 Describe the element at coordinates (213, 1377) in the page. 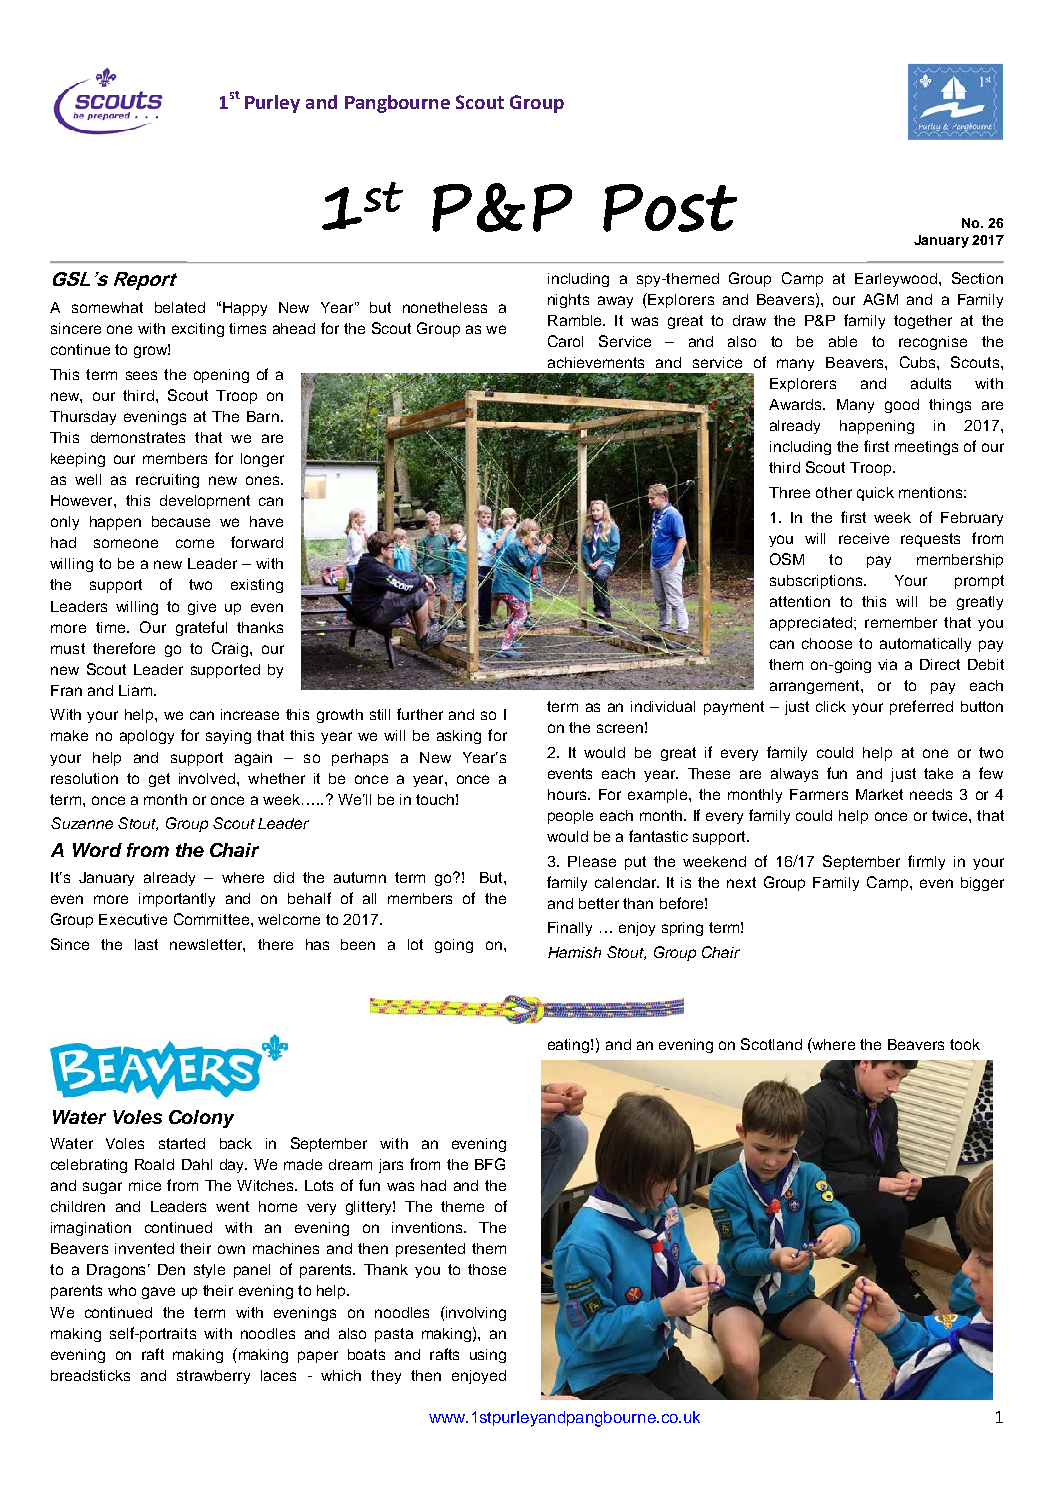

I see `strawberry` at that location.
